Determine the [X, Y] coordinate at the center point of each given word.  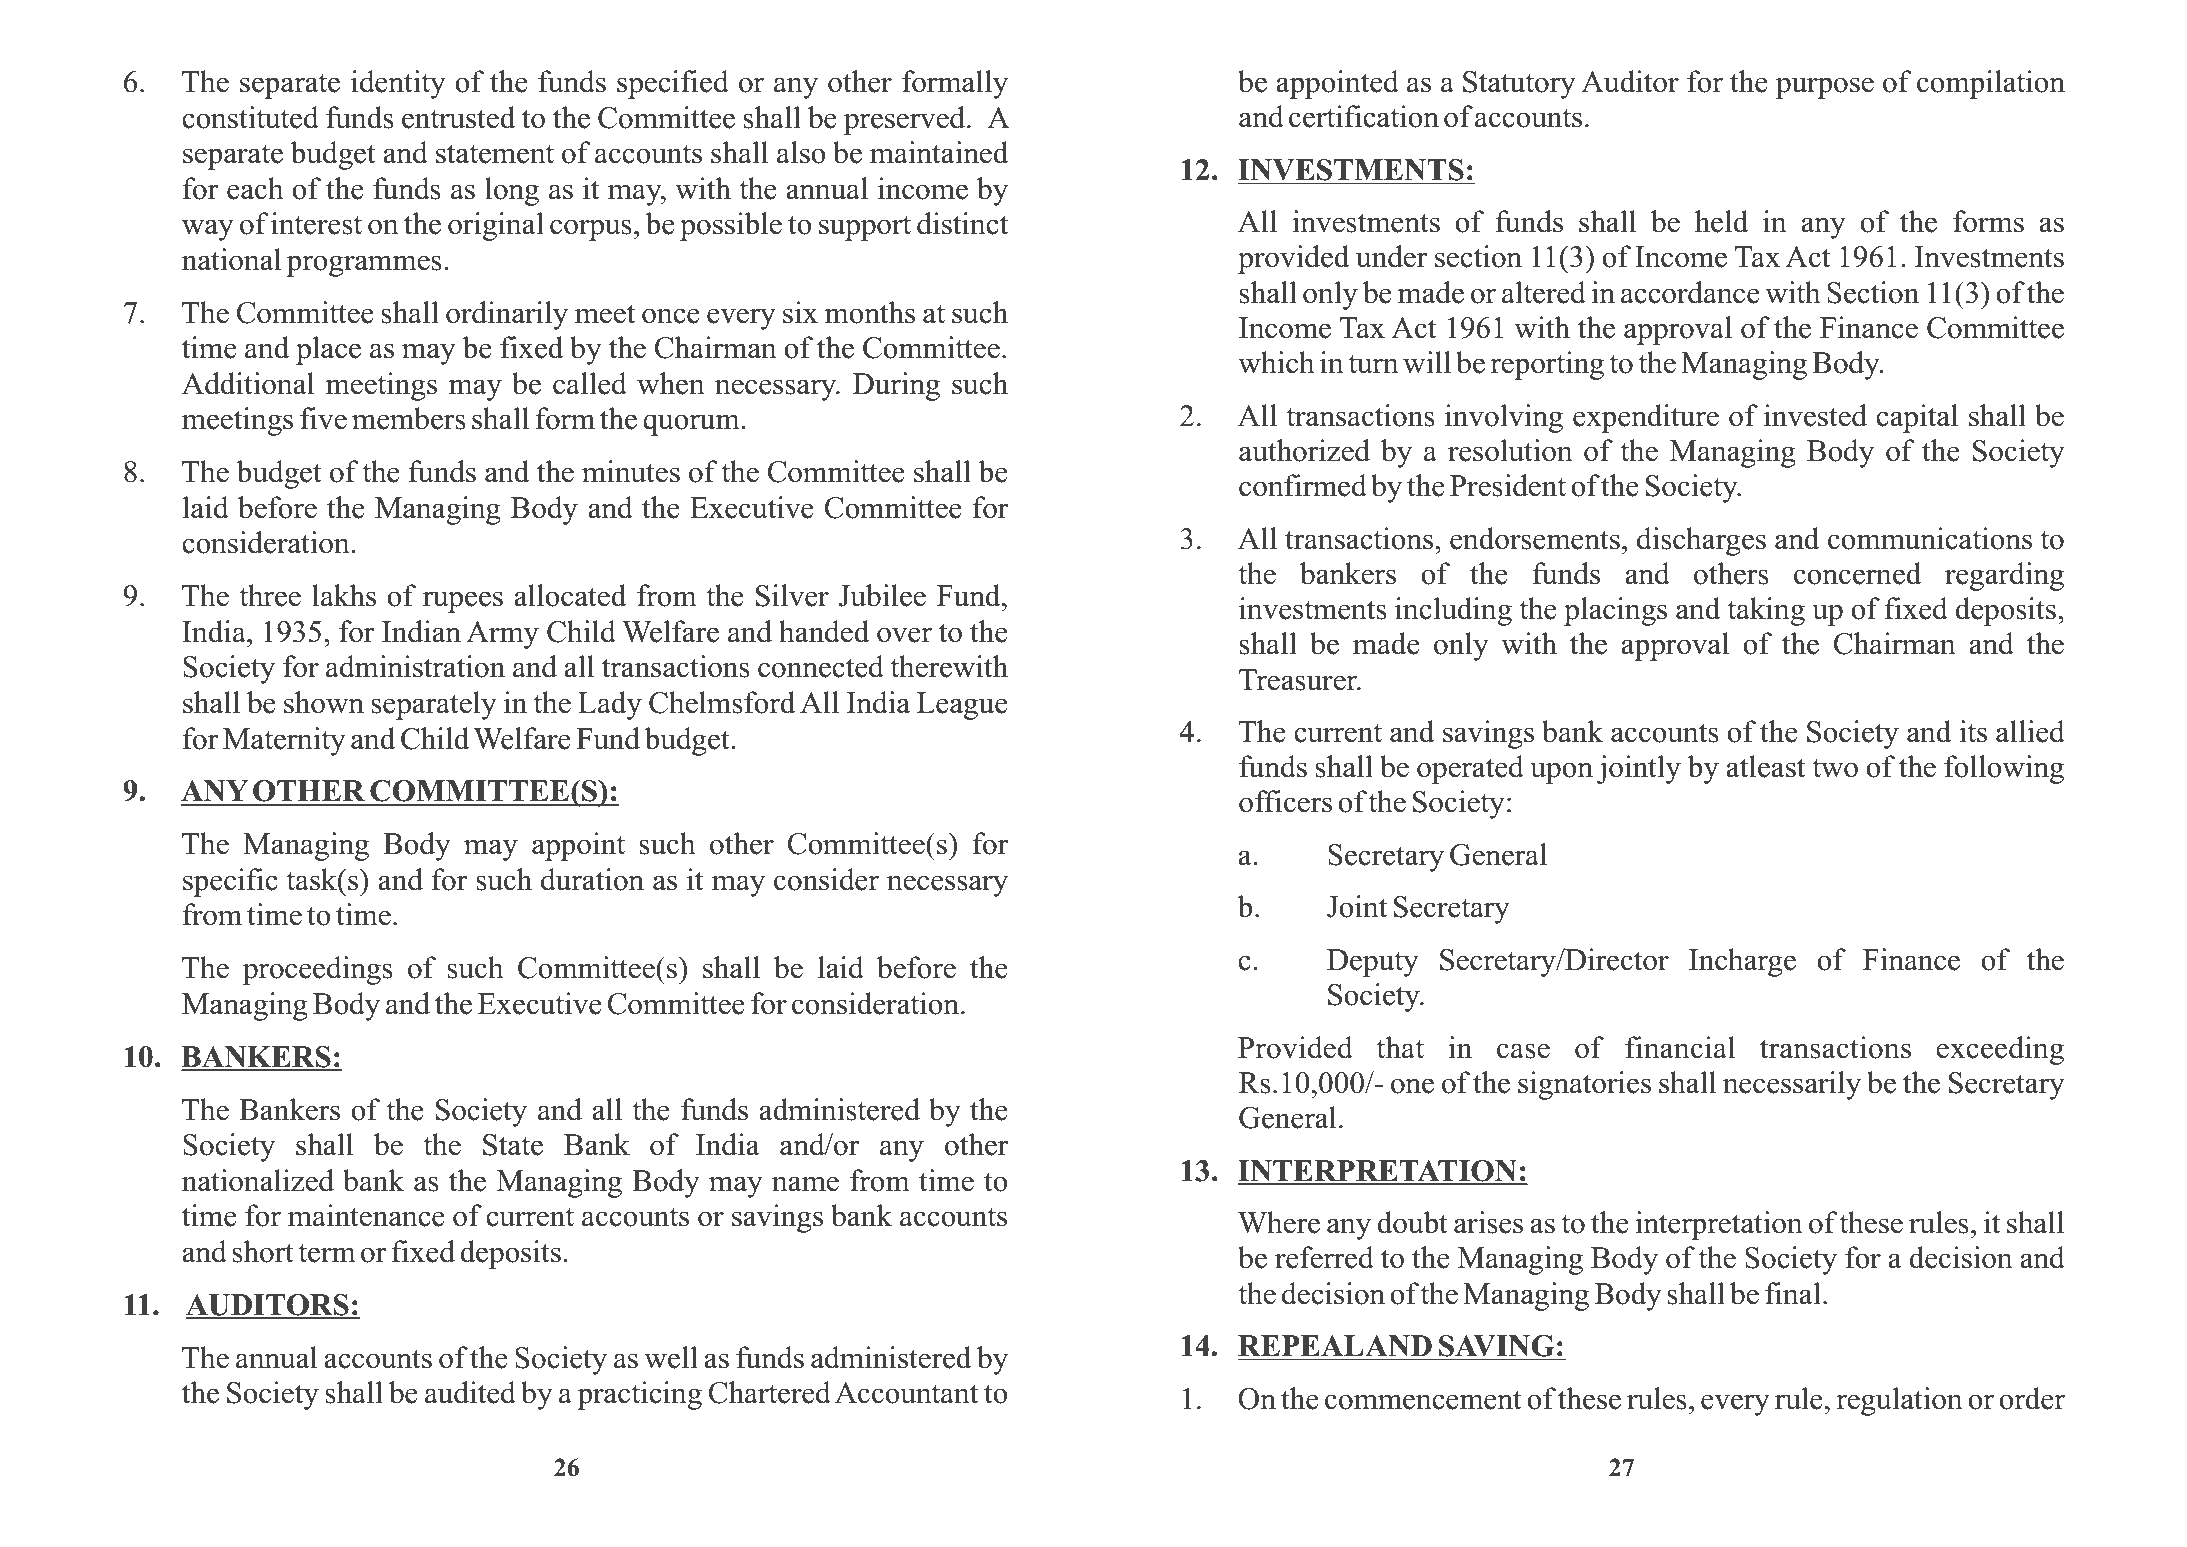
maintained [939, 152]
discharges [1701, 541]
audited [470, 1392]
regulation [1899, 1401]
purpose [1825, 88]
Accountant [906, 1393]
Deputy [1373, 963]
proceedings [318, 970]
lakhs [344, 595]
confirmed [1303, 485]
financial [1680, 1047]
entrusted [458, 117]
